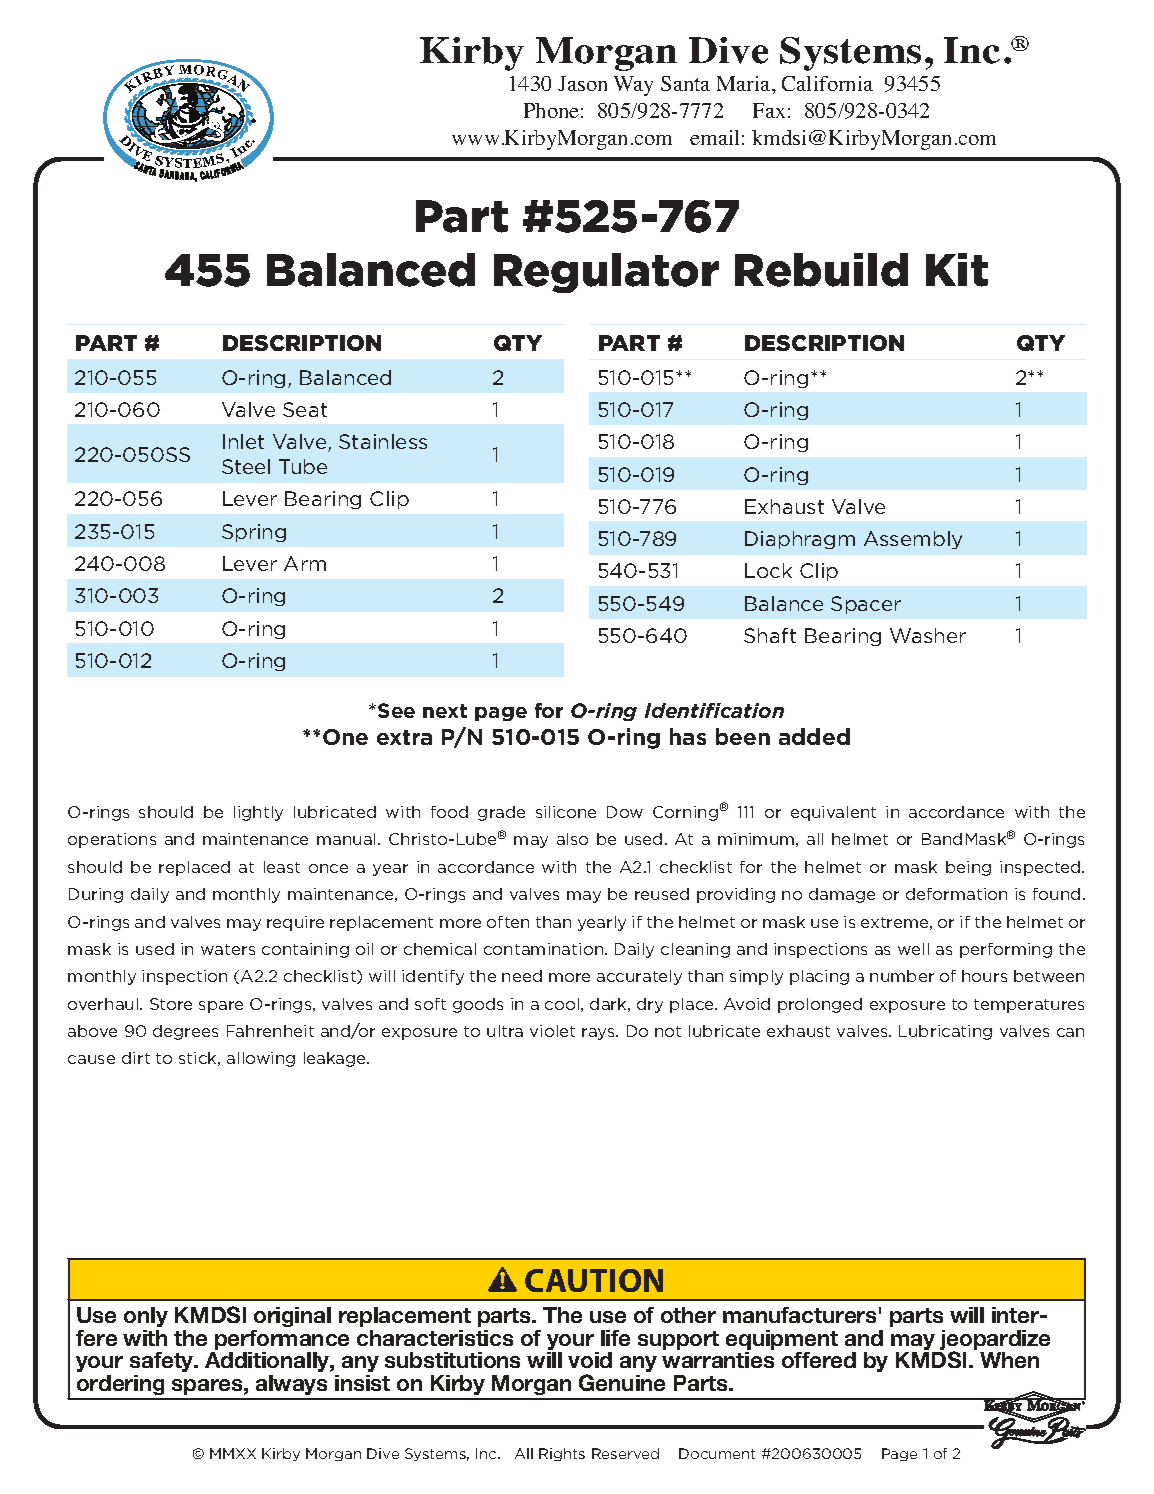  What do you see at coordinates (566, 812) in the screenshot?
I see `silicone` at bounding box center [566, 812].
